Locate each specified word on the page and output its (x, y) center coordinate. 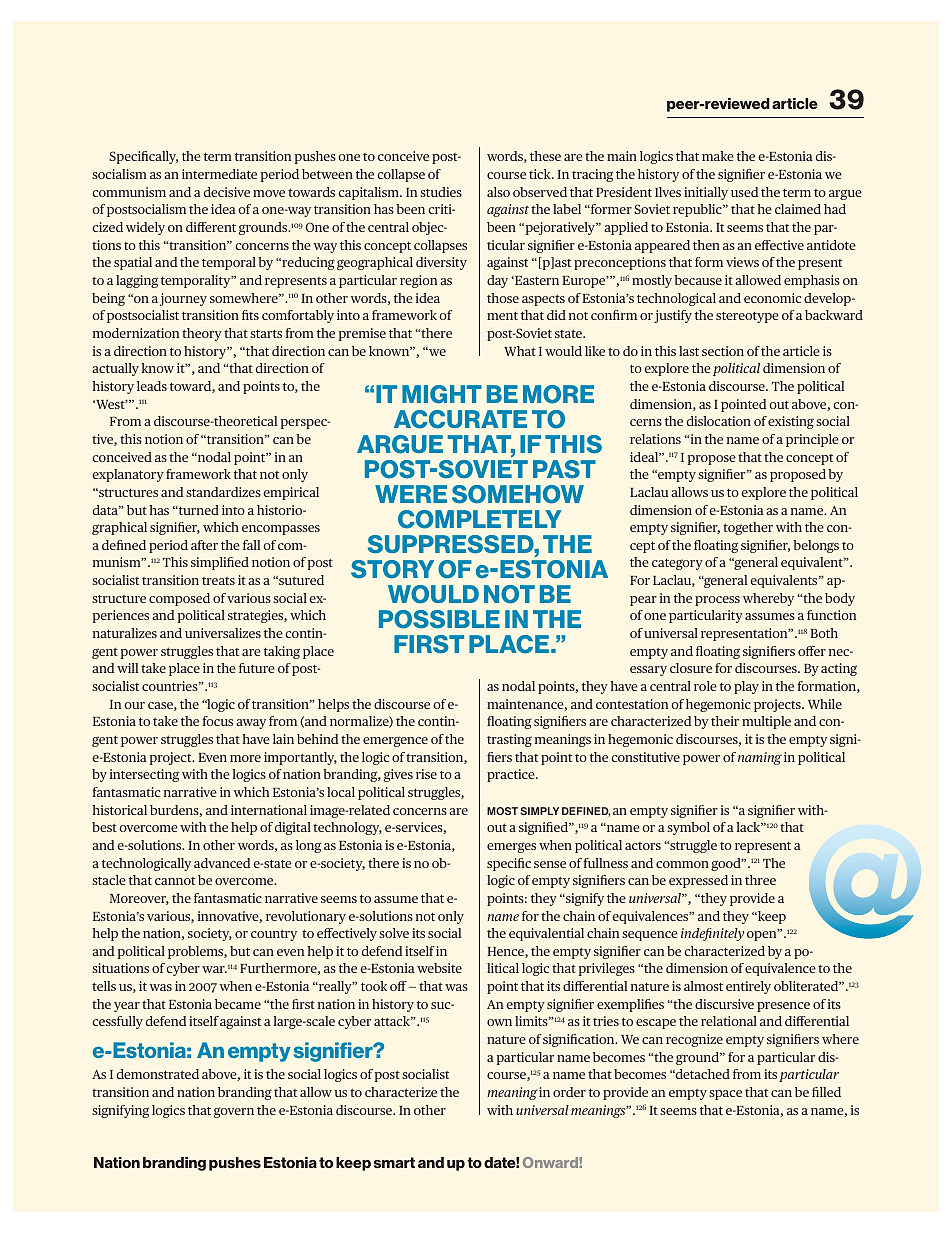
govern (233, 1112)
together (748, 528)
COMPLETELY (480, 519)
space (725, 1095)
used (744, 192)
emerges (511, 847)
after (204, 545)
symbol (688, 828)
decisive (227, 192)
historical (119, 810)
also (498, 192)
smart (394, 1162)
